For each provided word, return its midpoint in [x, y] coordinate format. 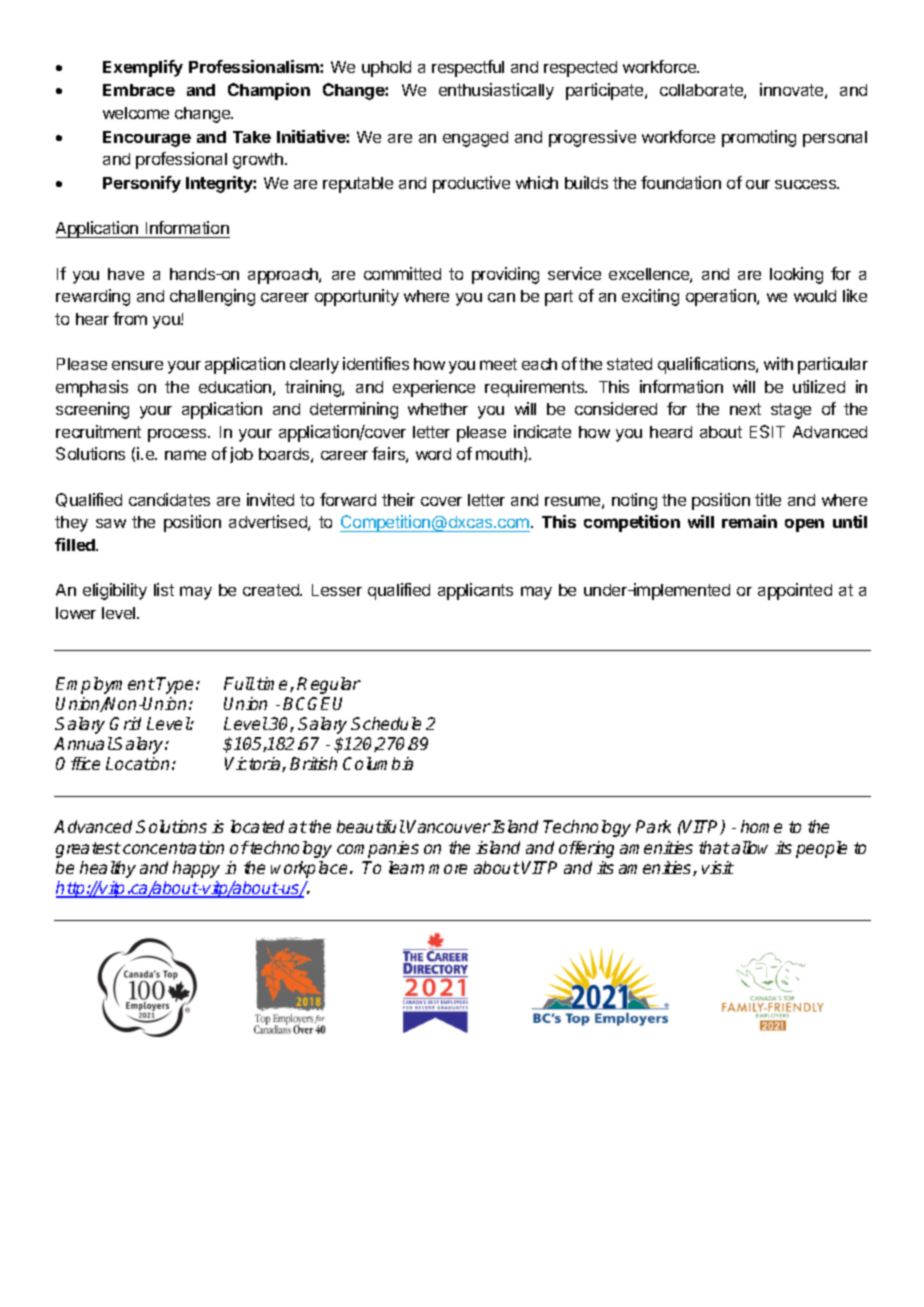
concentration [173, 847]
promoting [759, 138]
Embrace [139, 90]
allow [750, 847]
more [448, 869]
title [768, 499]
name [185, 455]
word [433, 454]
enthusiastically [496, 91]
